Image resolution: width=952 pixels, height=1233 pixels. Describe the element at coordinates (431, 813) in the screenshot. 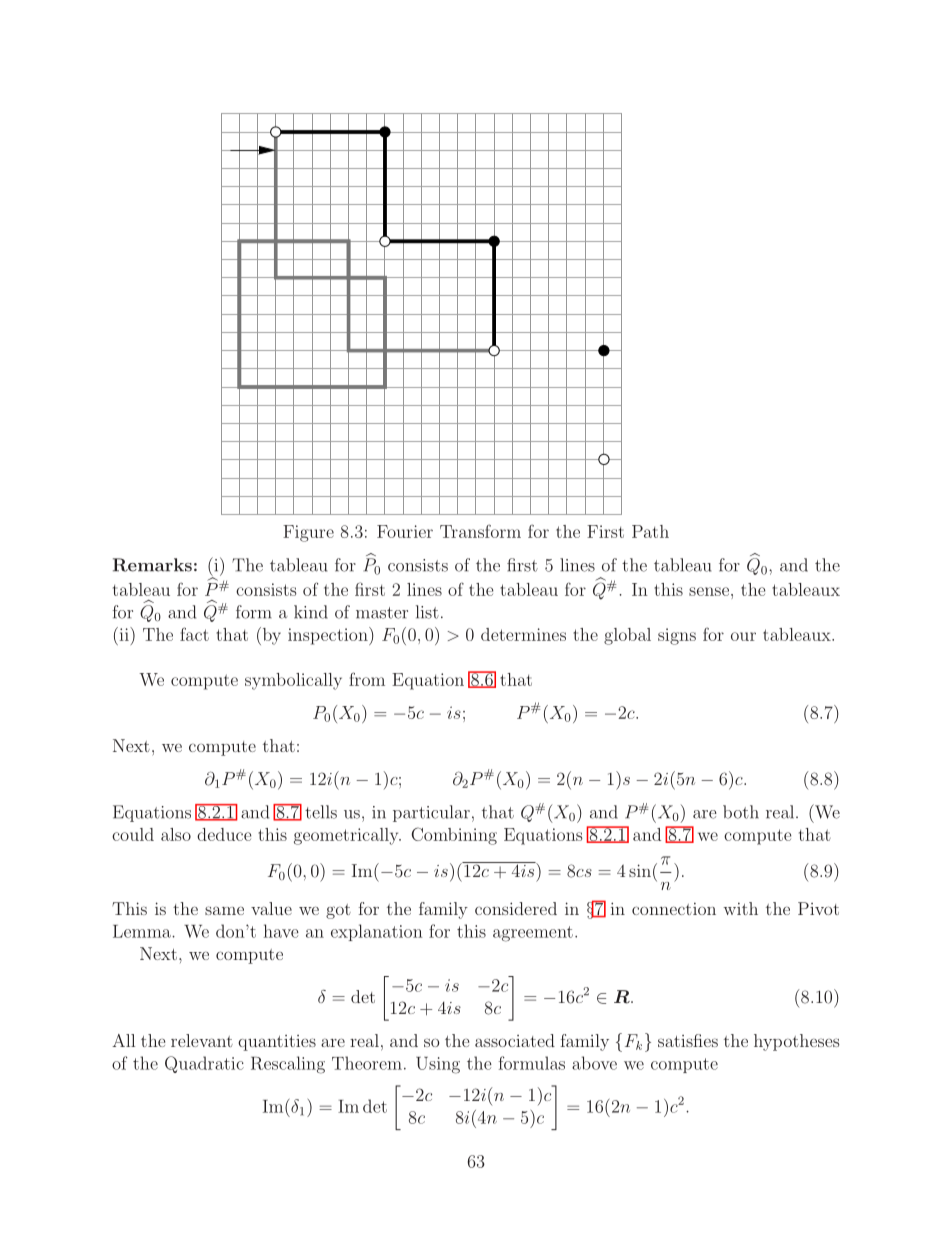

I see `particular` at that location.
